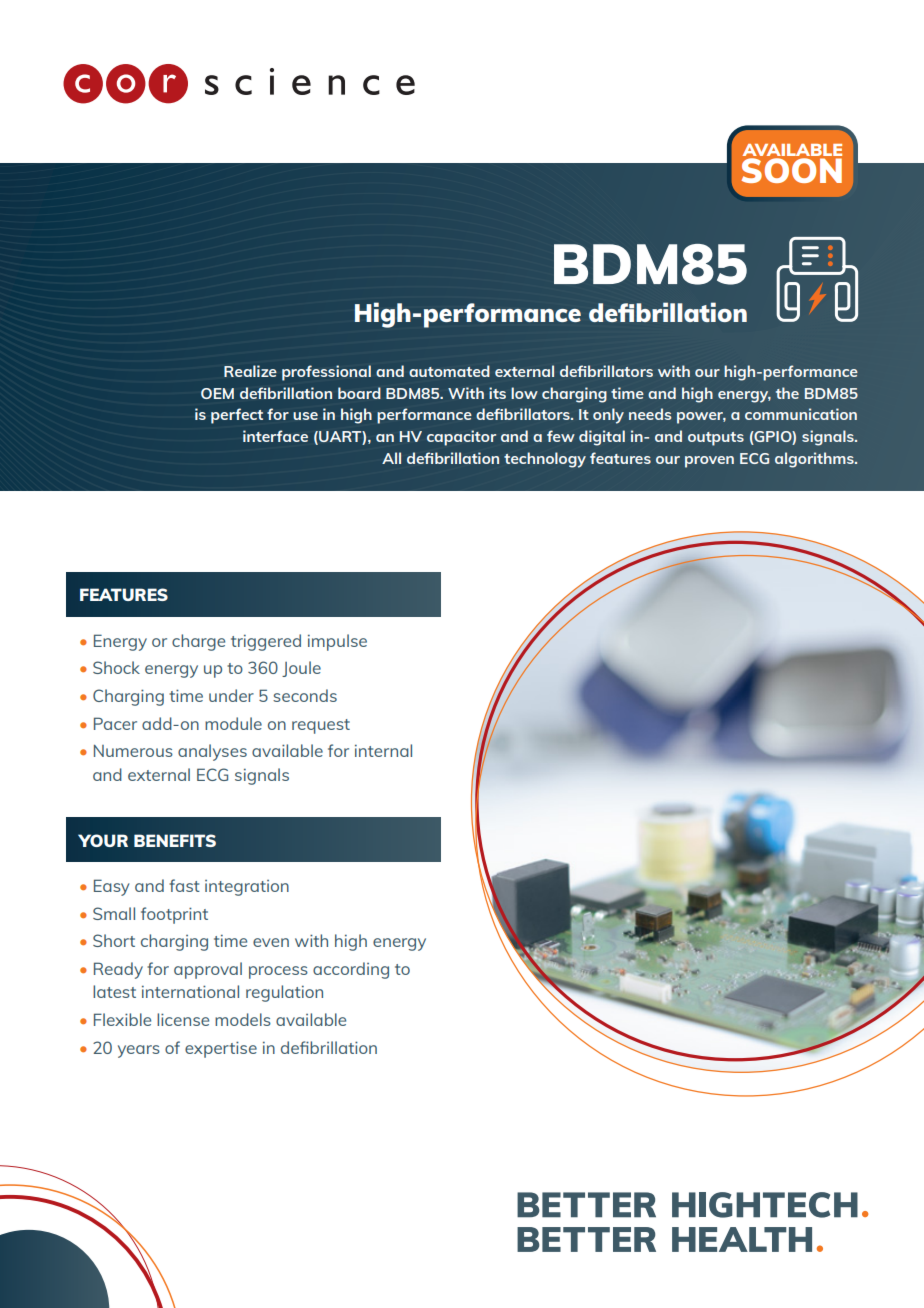 This image has height=1308, width=924. What do you see at coordinates (275, 436) in the image?
I see `interface` at bounding box center [275, 436].
